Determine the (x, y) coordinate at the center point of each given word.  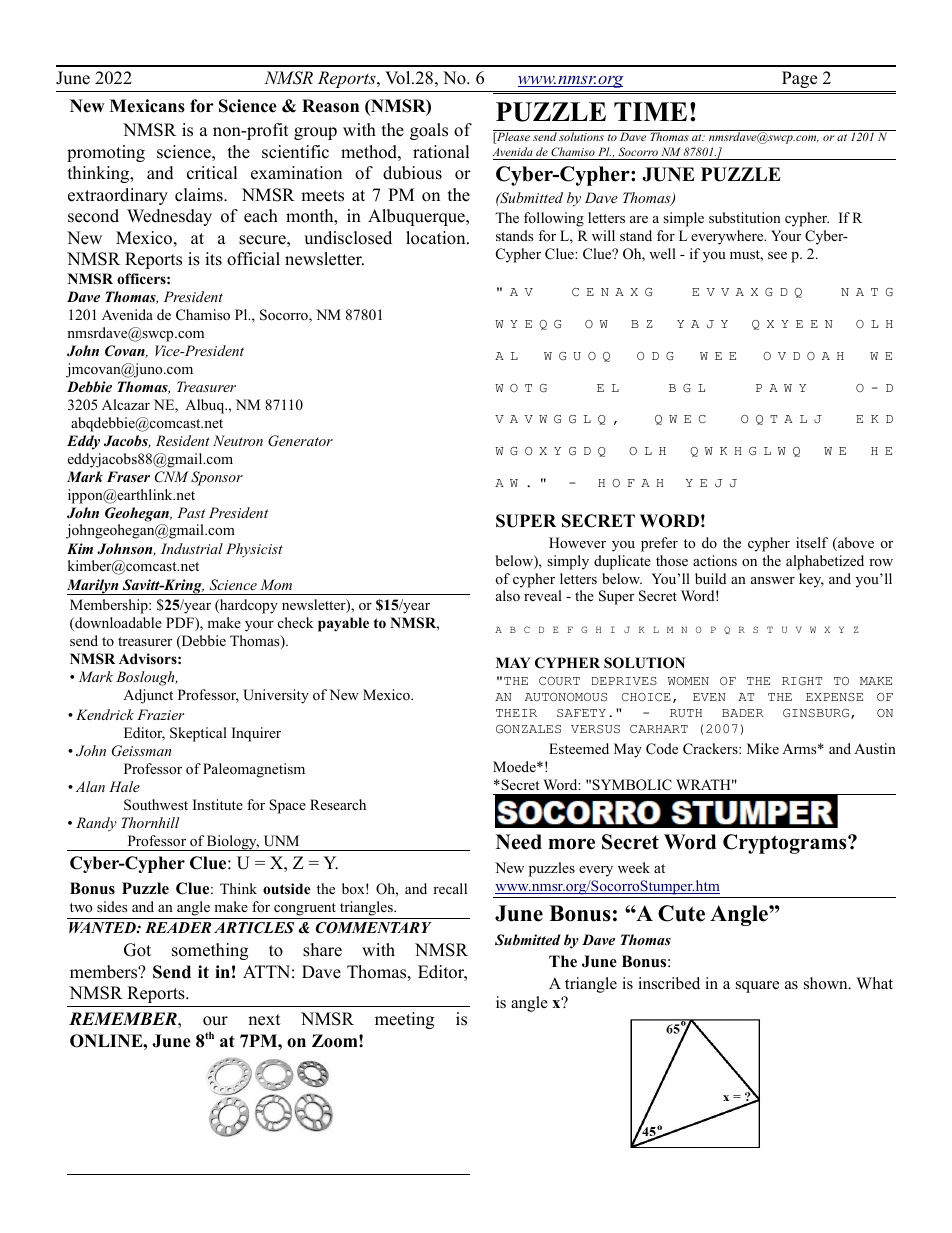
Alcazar (126, 404)
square (757, 987)
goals (429, 131)
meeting (404, 1020)
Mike (763, 748)
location (437, 238)
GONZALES (528, 729)
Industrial (192, 548)
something (210, 951)
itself (812, 542)
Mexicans (147, 106)
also (508, 595)
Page (799, 79)
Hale (124, 786)
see (777, 255)
